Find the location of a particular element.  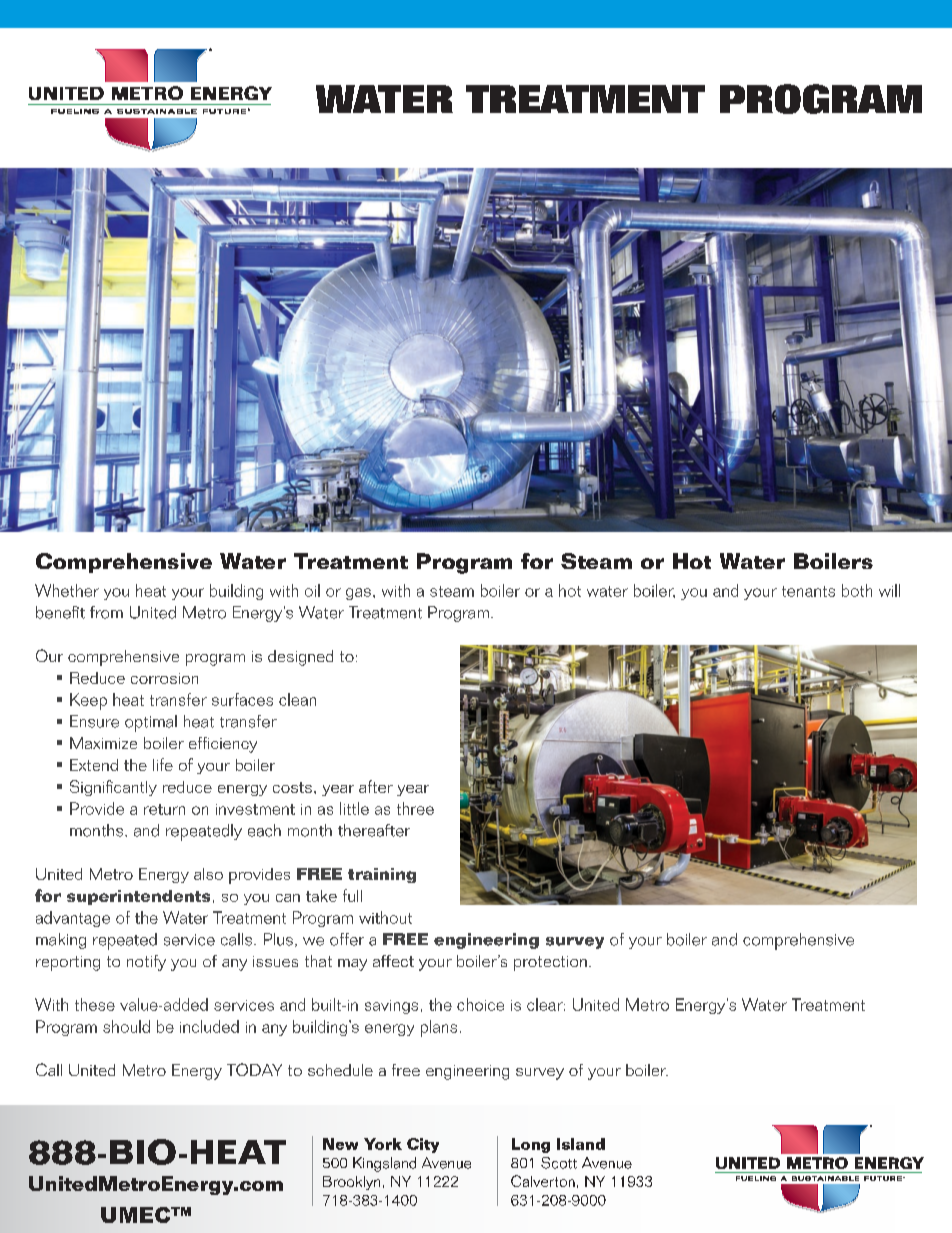

should is located at coordinates (126, 1026).
